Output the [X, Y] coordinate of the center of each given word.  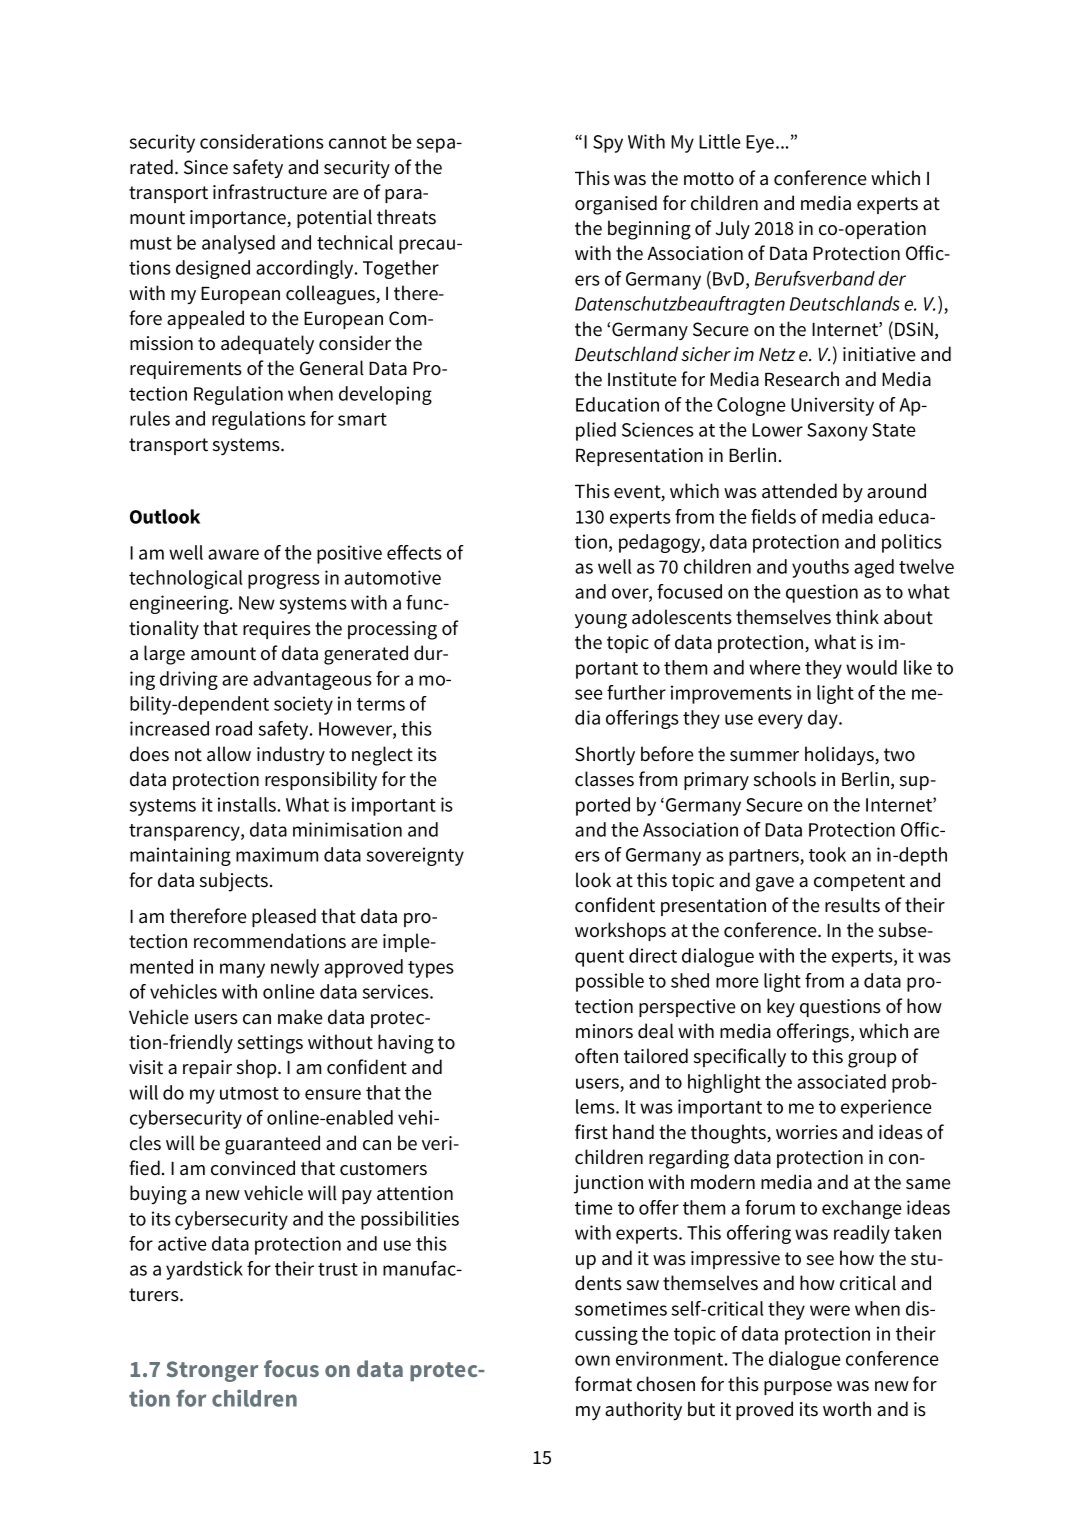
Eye [761, 144]
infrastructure [270, 192]
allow [229, 754]
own [592, 1360]
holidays [840, 755]
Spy [608, 144]
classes [604, 779]
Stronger [212, 1371]
